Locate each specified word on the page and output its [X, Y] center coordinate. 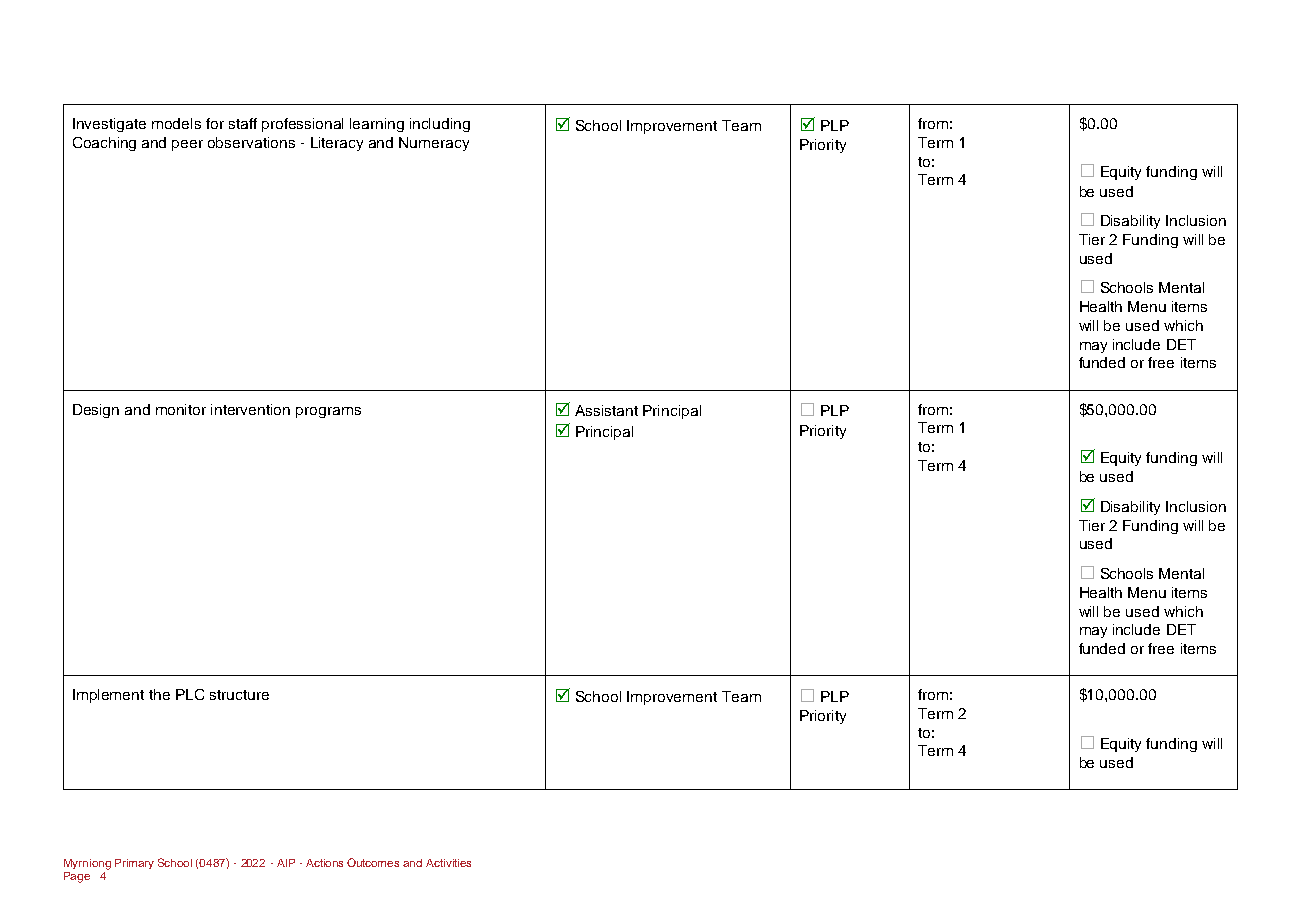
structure [239, 695]
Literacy [337, 144]
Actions [324, 863]
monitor [181, 409]
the [159, 694]
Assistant [606, 410]
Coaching [104, 144]
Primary [134, 864]
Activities [448, 863]
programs [328, 412]
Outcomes [373, 862]
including [440, 125]
